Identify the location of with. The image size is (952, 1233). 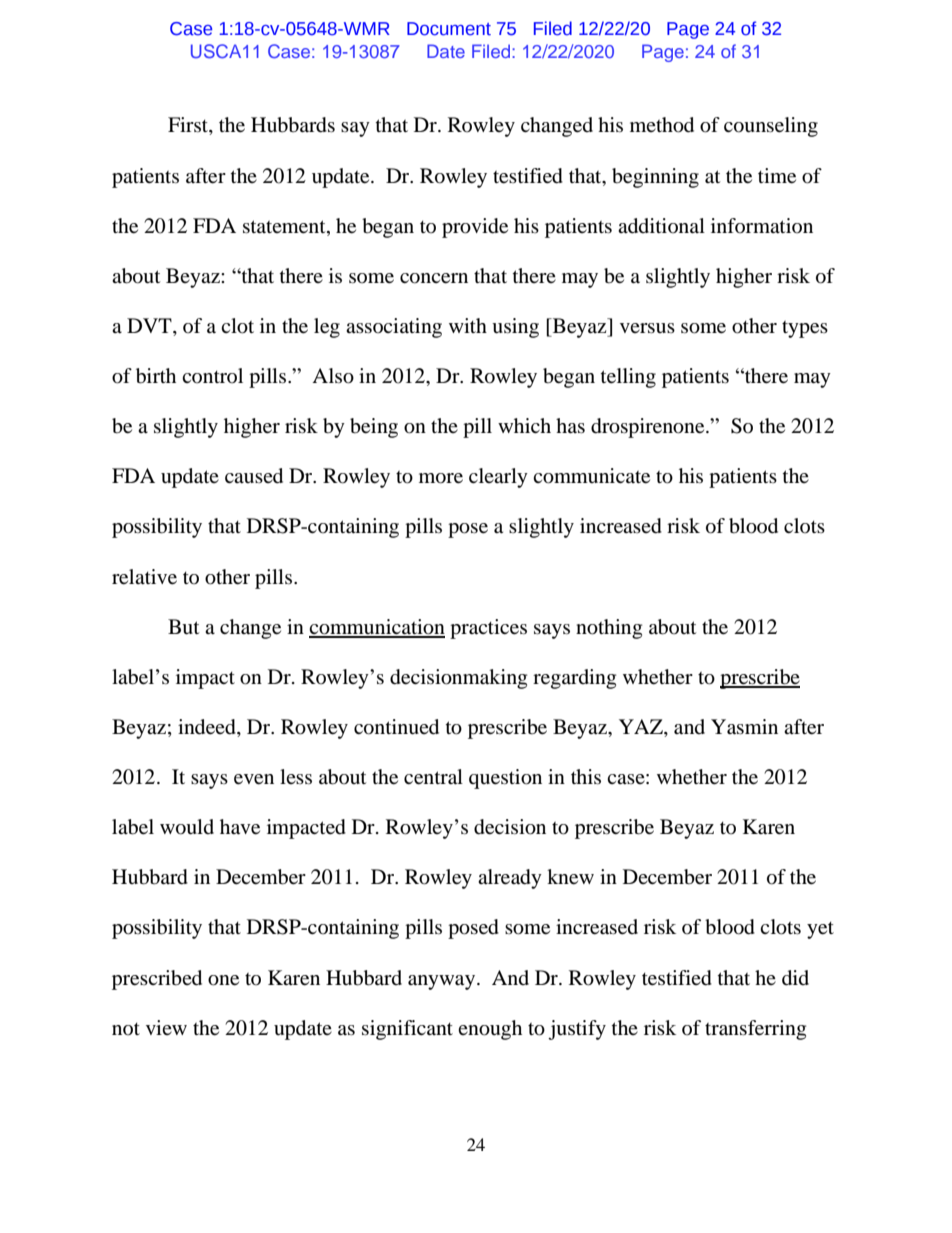
(468, 325).
